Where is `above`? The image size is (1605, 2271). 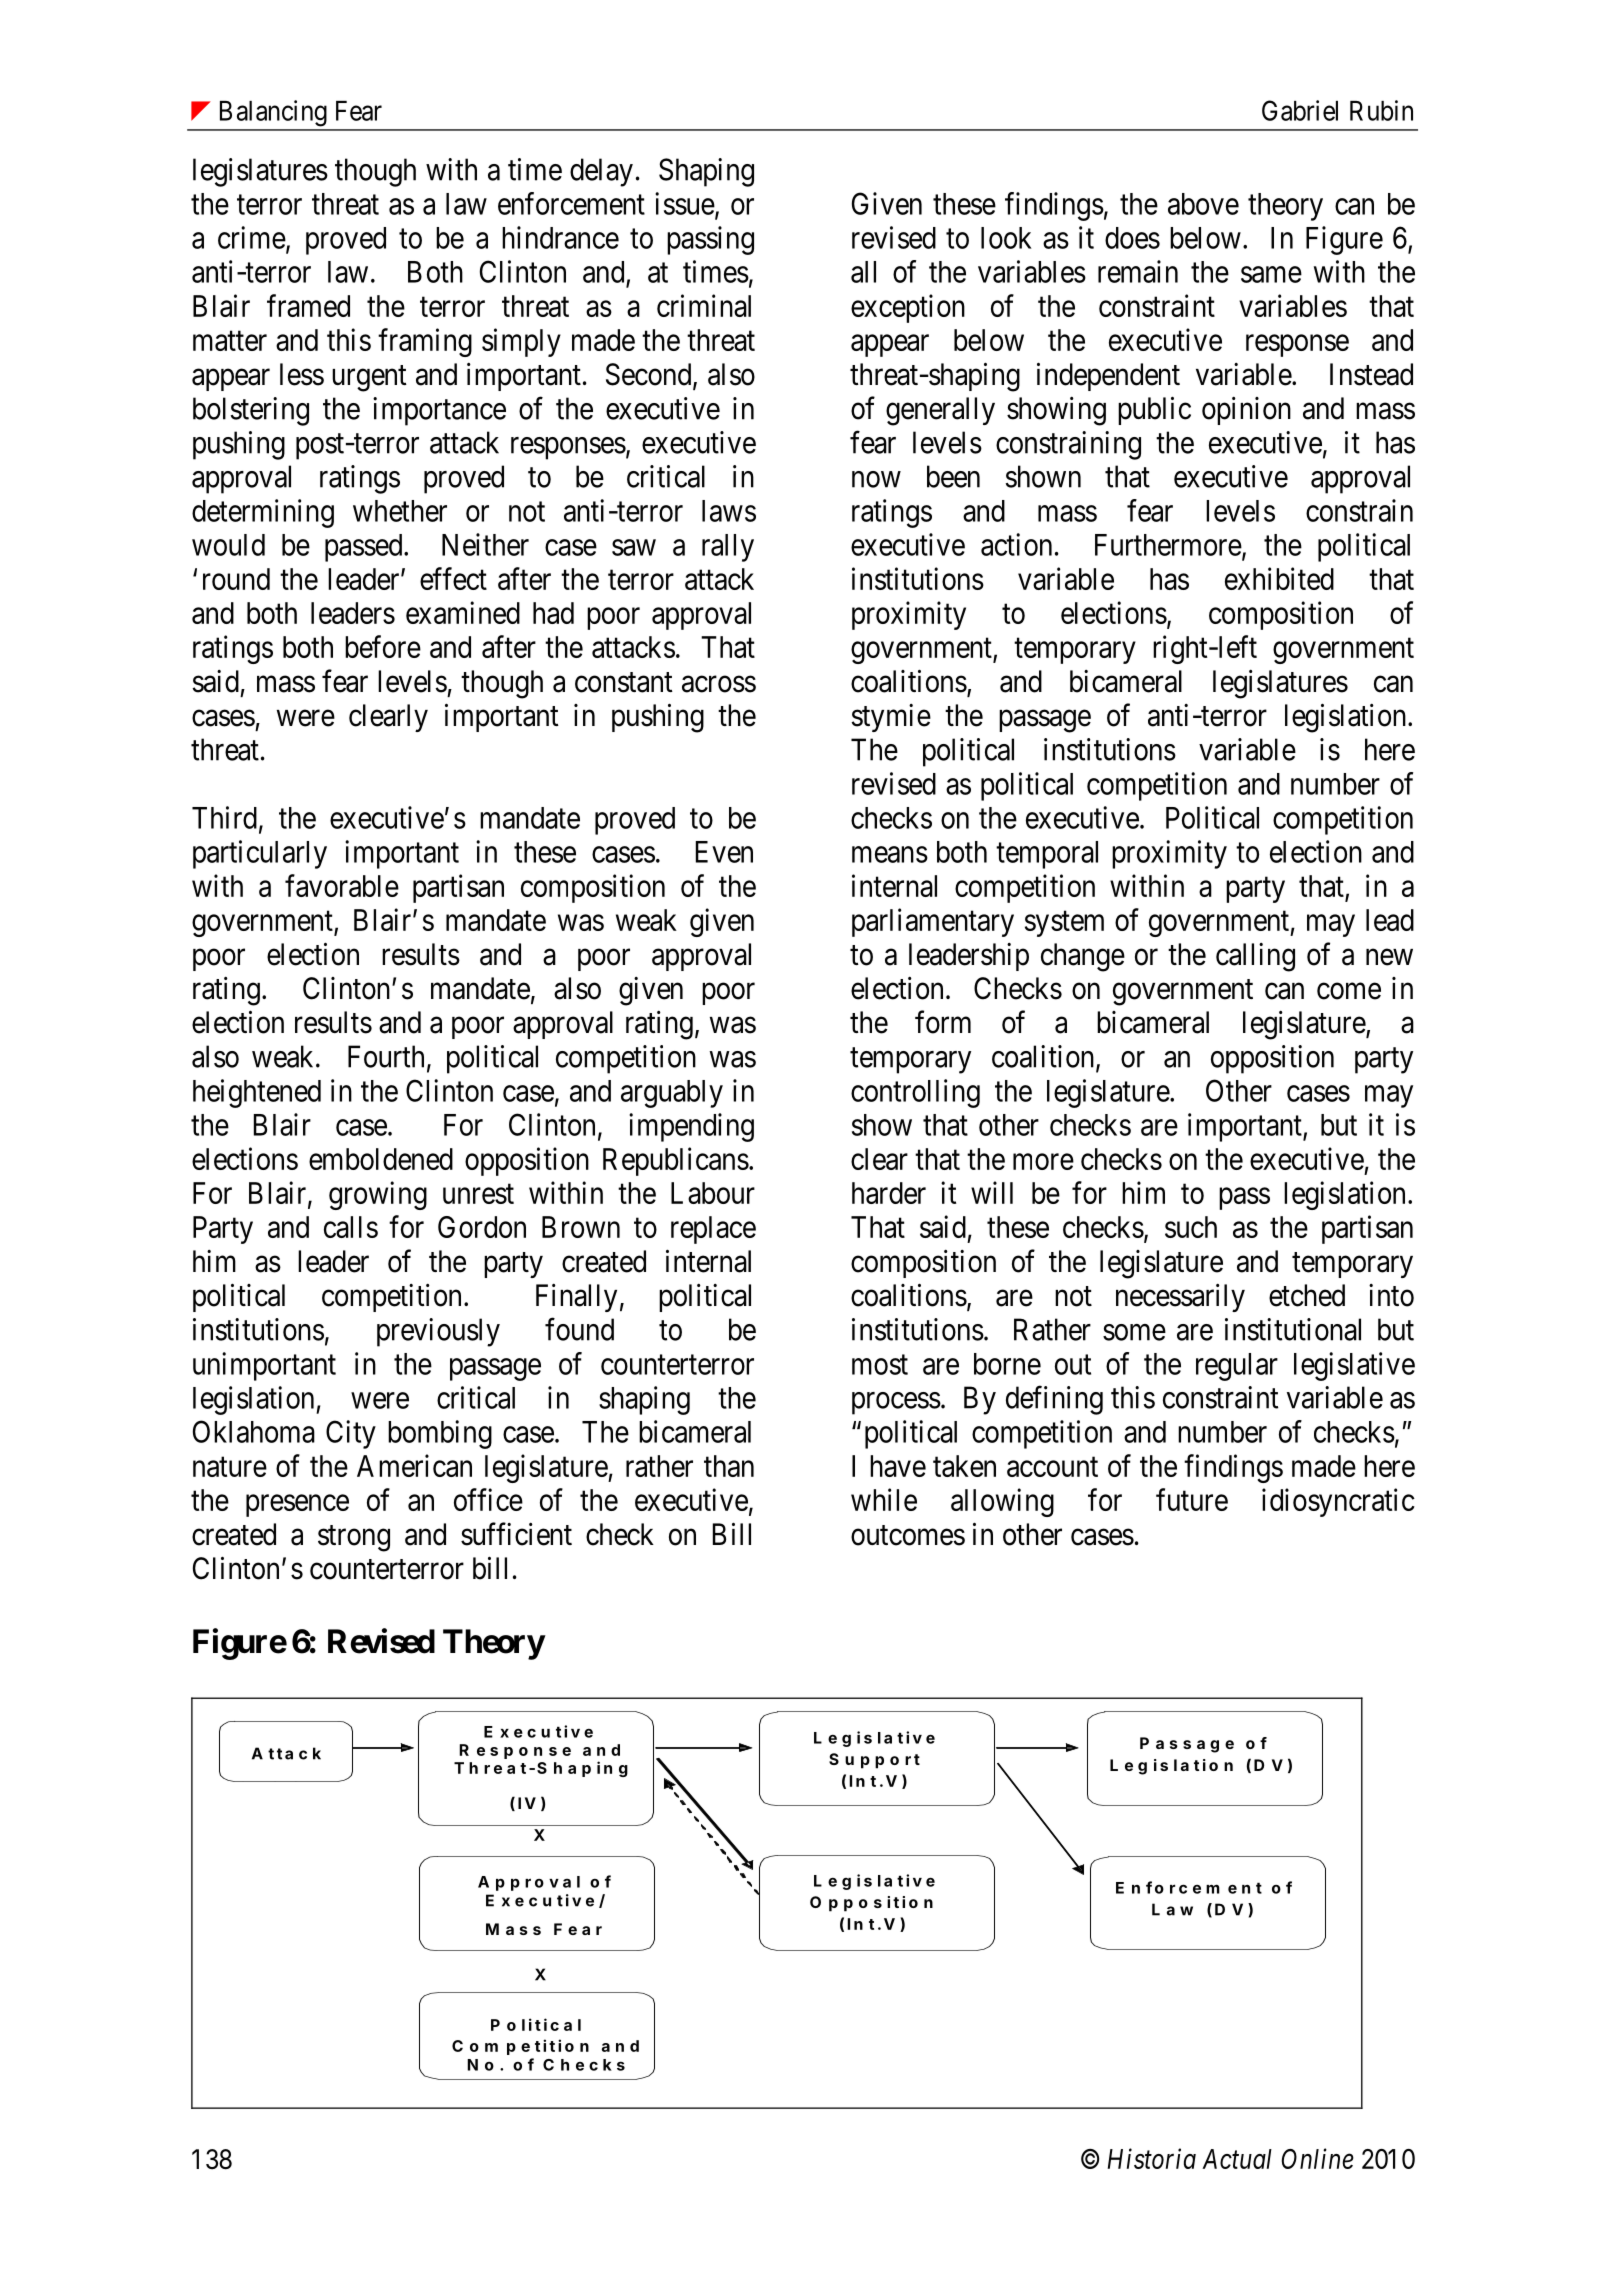
above is located at coordinates (1203, 204).
